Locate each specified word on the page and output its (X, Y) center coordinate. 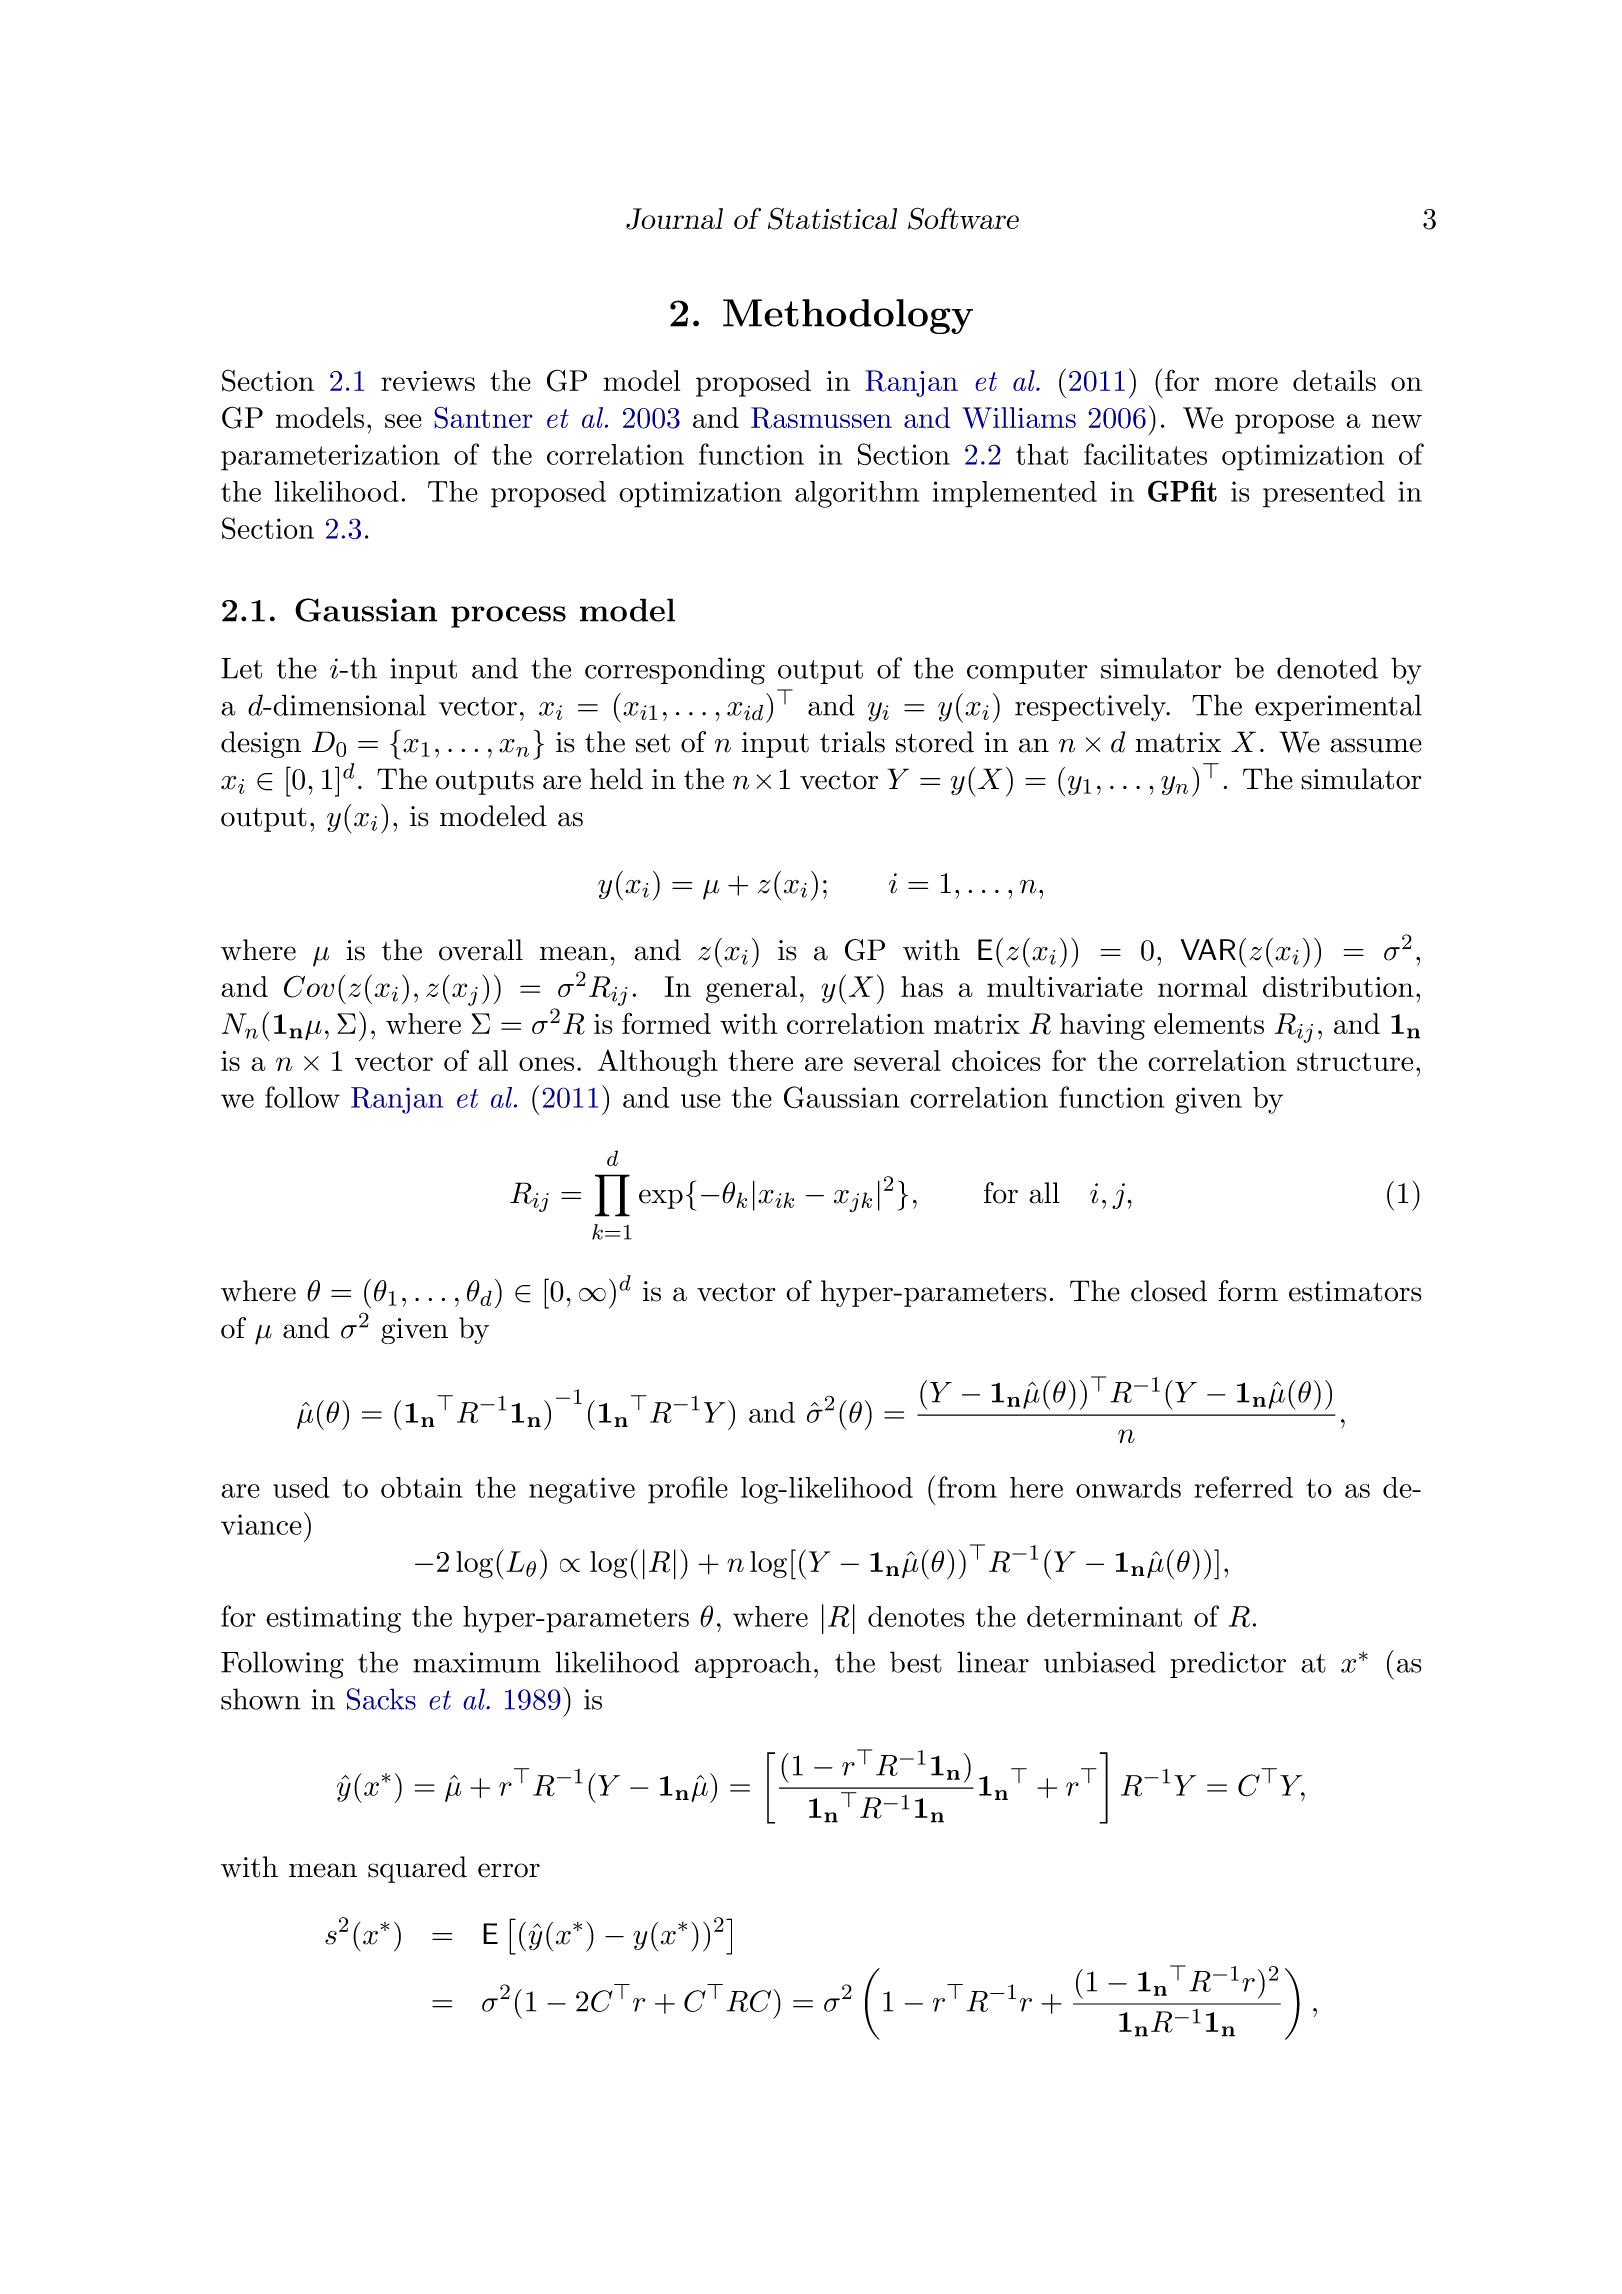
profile (688, 1490)
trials (852, 742)
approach (753, 1664)
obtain (422, 1487)
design (261, 744)
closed (1169, 1291)
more (1246, 384)
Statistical (832, 218)
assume (1376, 745)
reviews (428, 381)
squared (417, 1869)
